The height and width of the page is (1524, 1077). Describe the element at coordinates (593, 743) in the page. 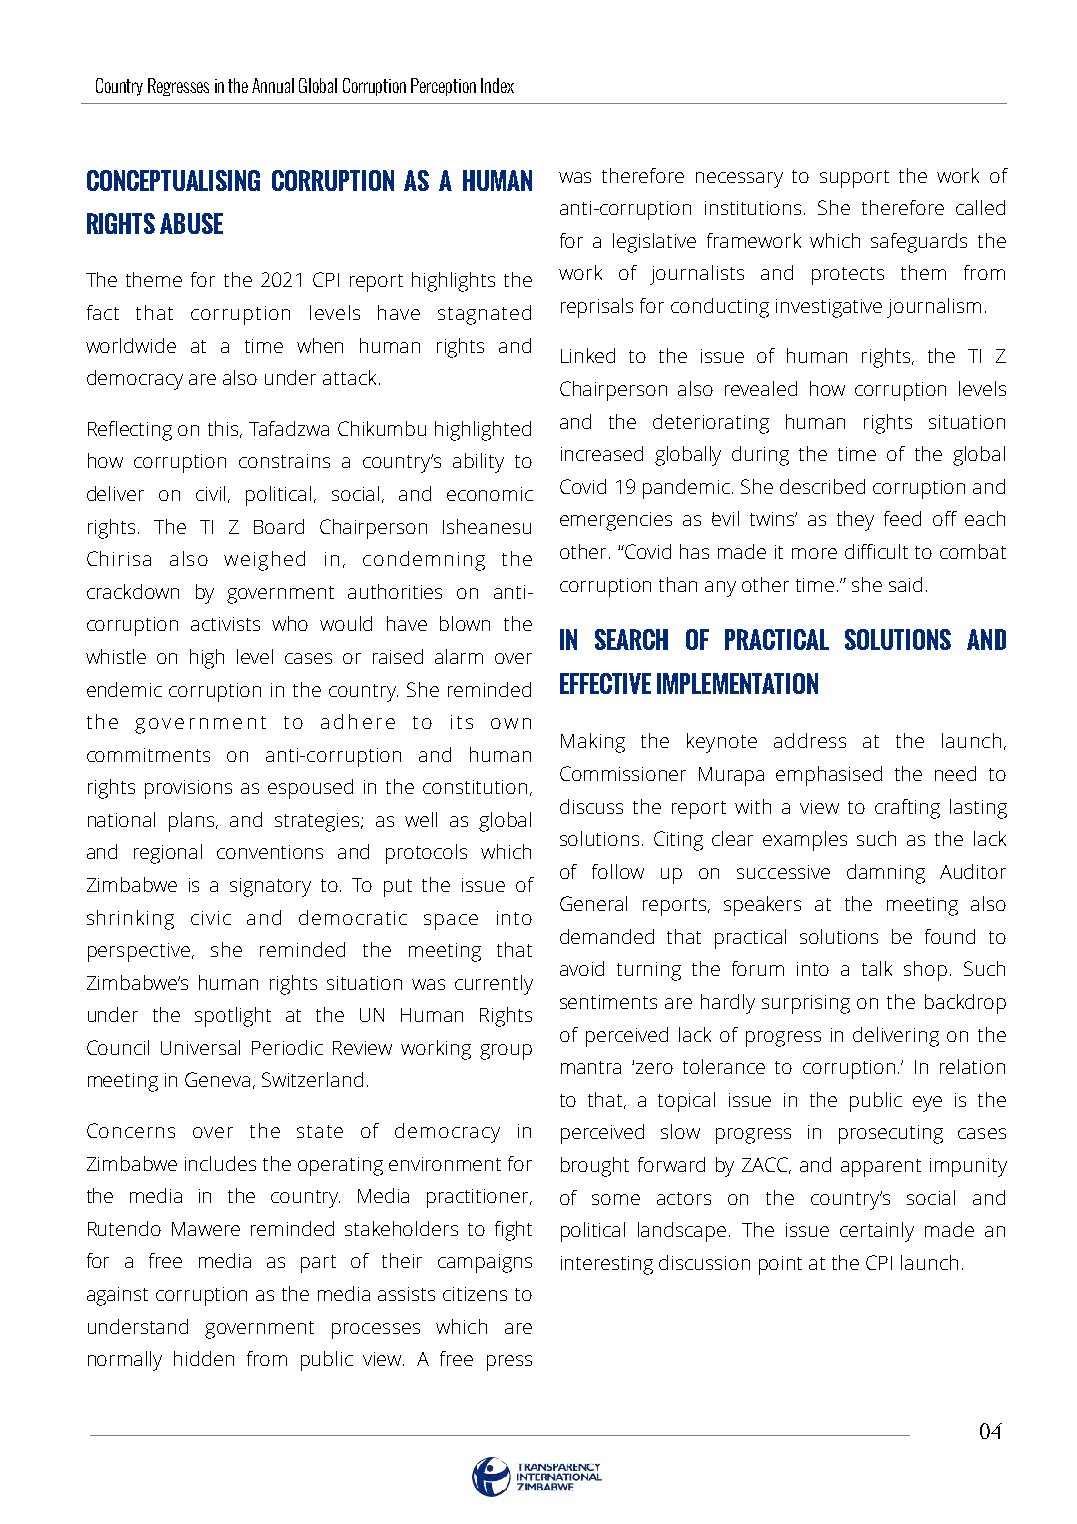

I see `Making` at that location.
